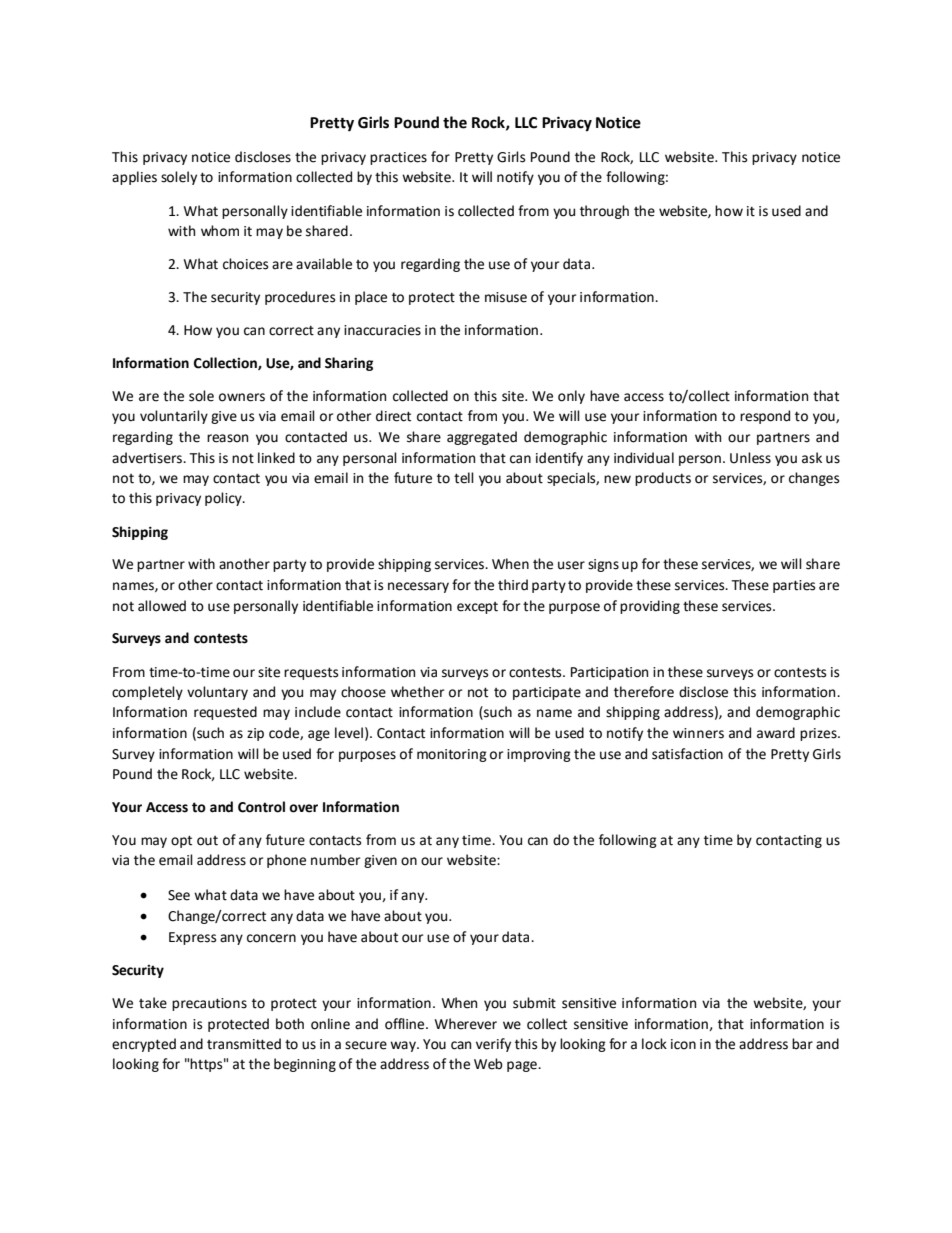  What do you see at coordinates (765, 417) in the document?
I see `respond` at bounding box center [765, 417].
